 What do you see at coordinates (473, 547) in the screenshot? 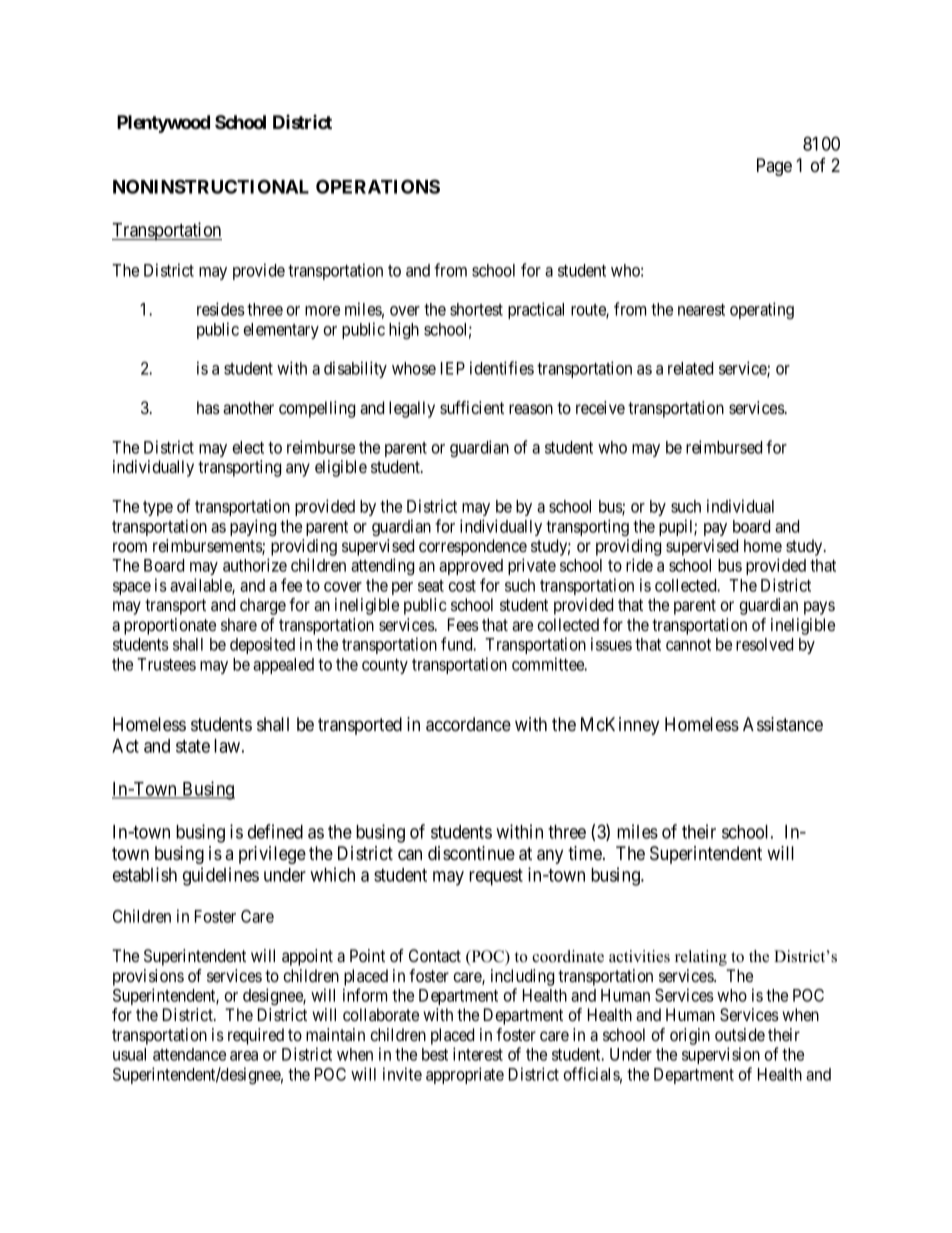
I see `correspondence` at bounding box center [473, 547].
